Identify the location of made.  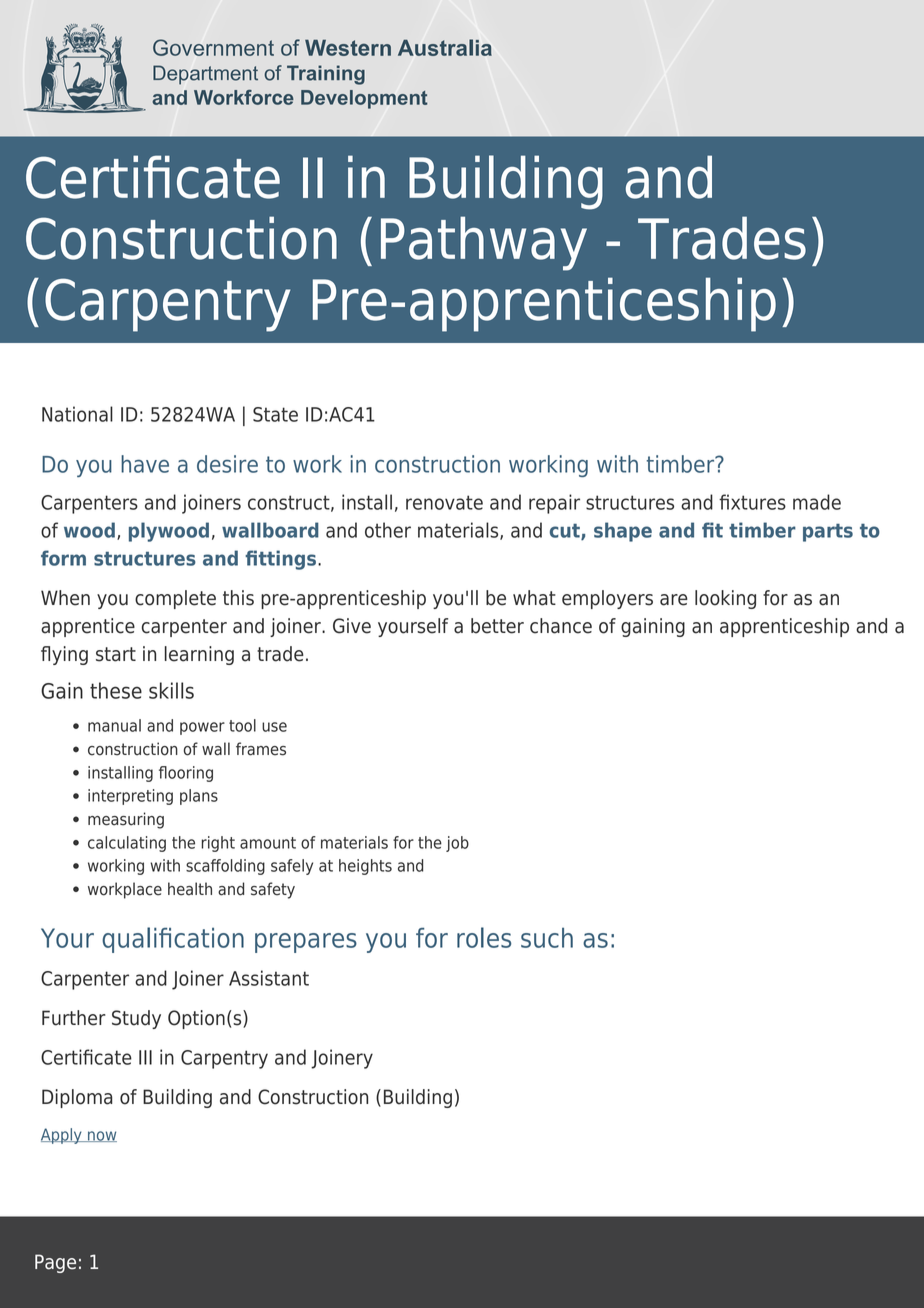
(817, 502).
